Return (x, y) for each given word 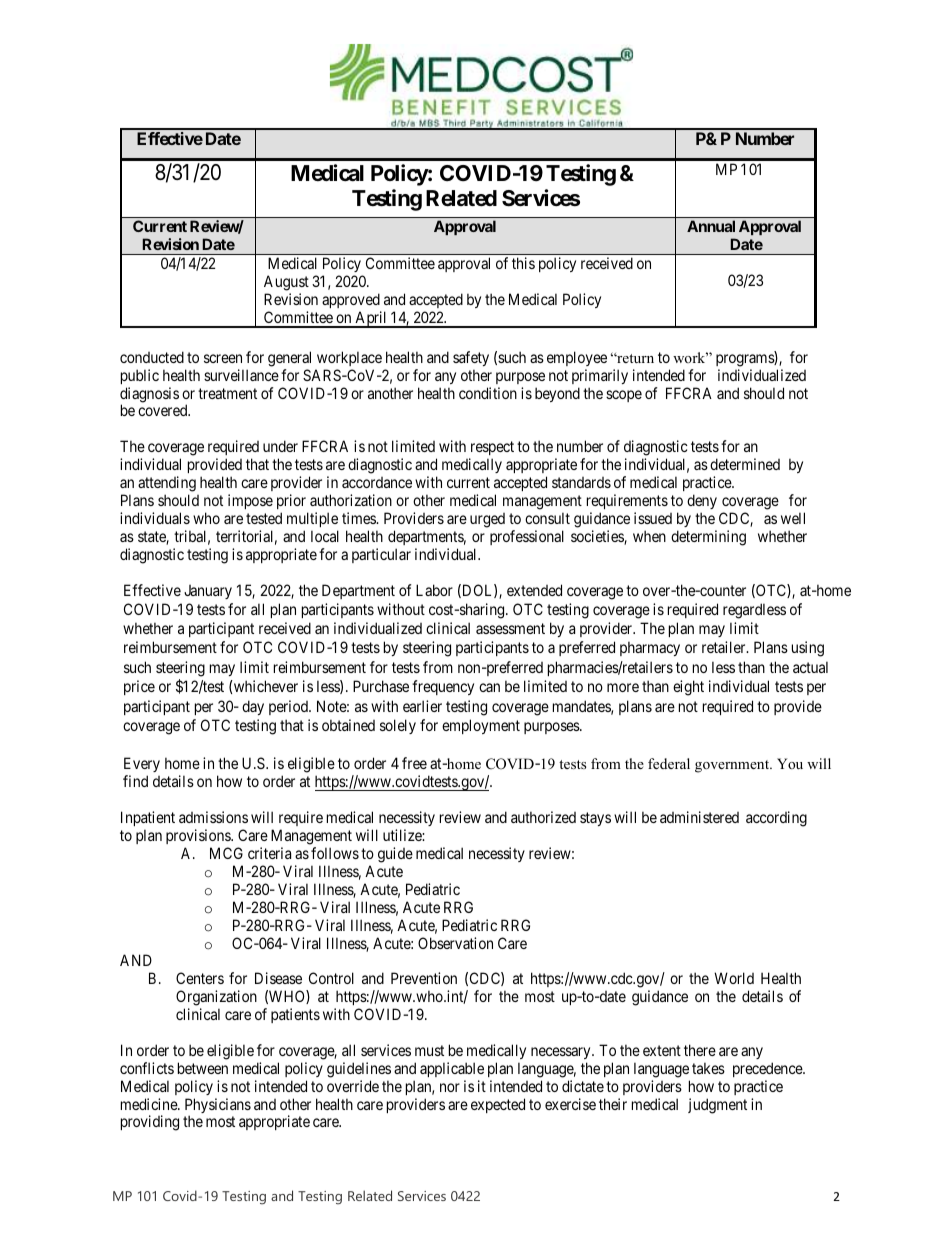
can (489, 687)
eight (688, 688)
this (523, 263)
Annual (711, 226)
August (286, 283)
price (139, 687)
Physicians (218, 1107)
